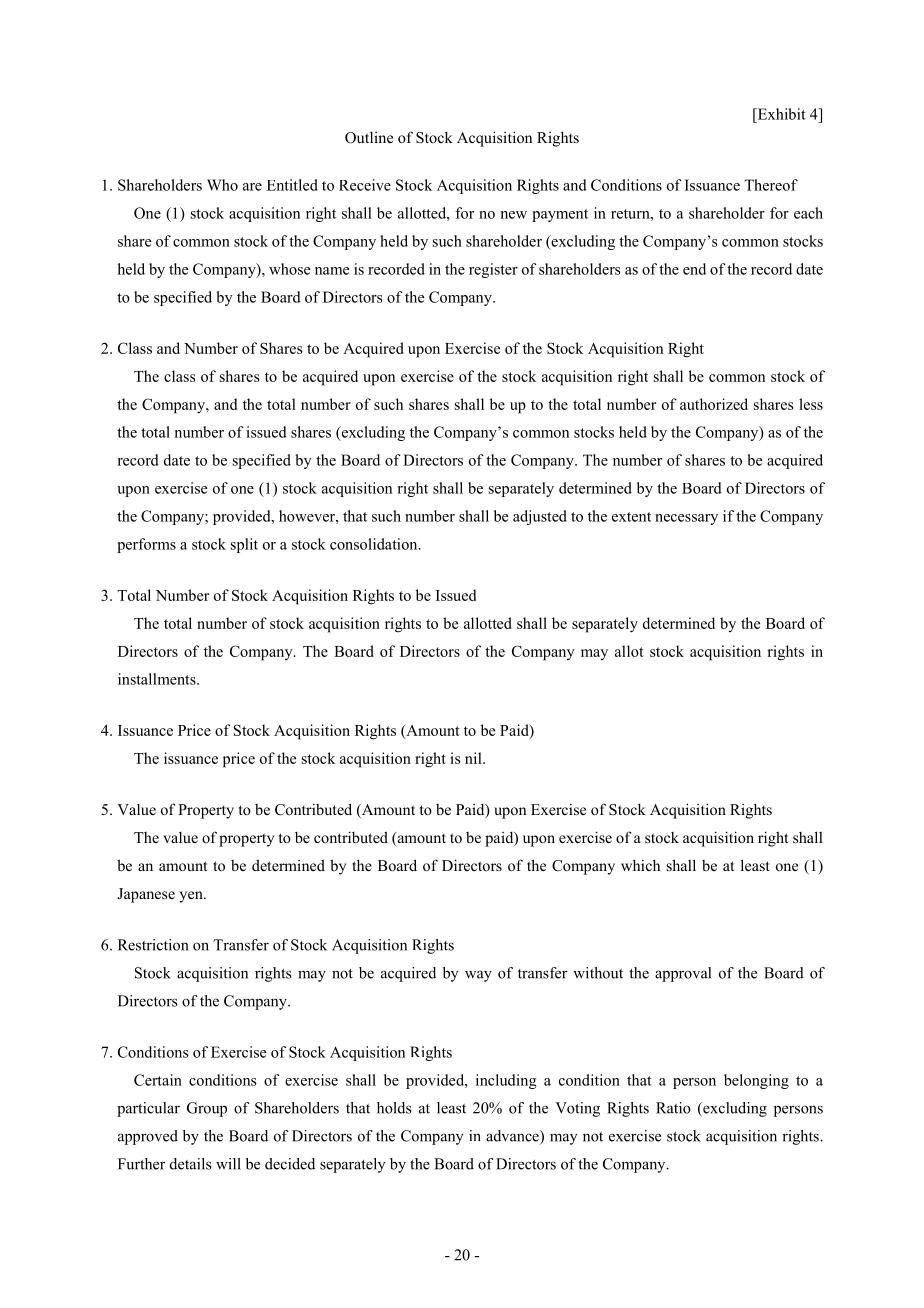 The width and height of the image is (924, 1308). What do you see at coordinates (192, 897) in the image?
I see `yen` at bounding box center [192, 897].
